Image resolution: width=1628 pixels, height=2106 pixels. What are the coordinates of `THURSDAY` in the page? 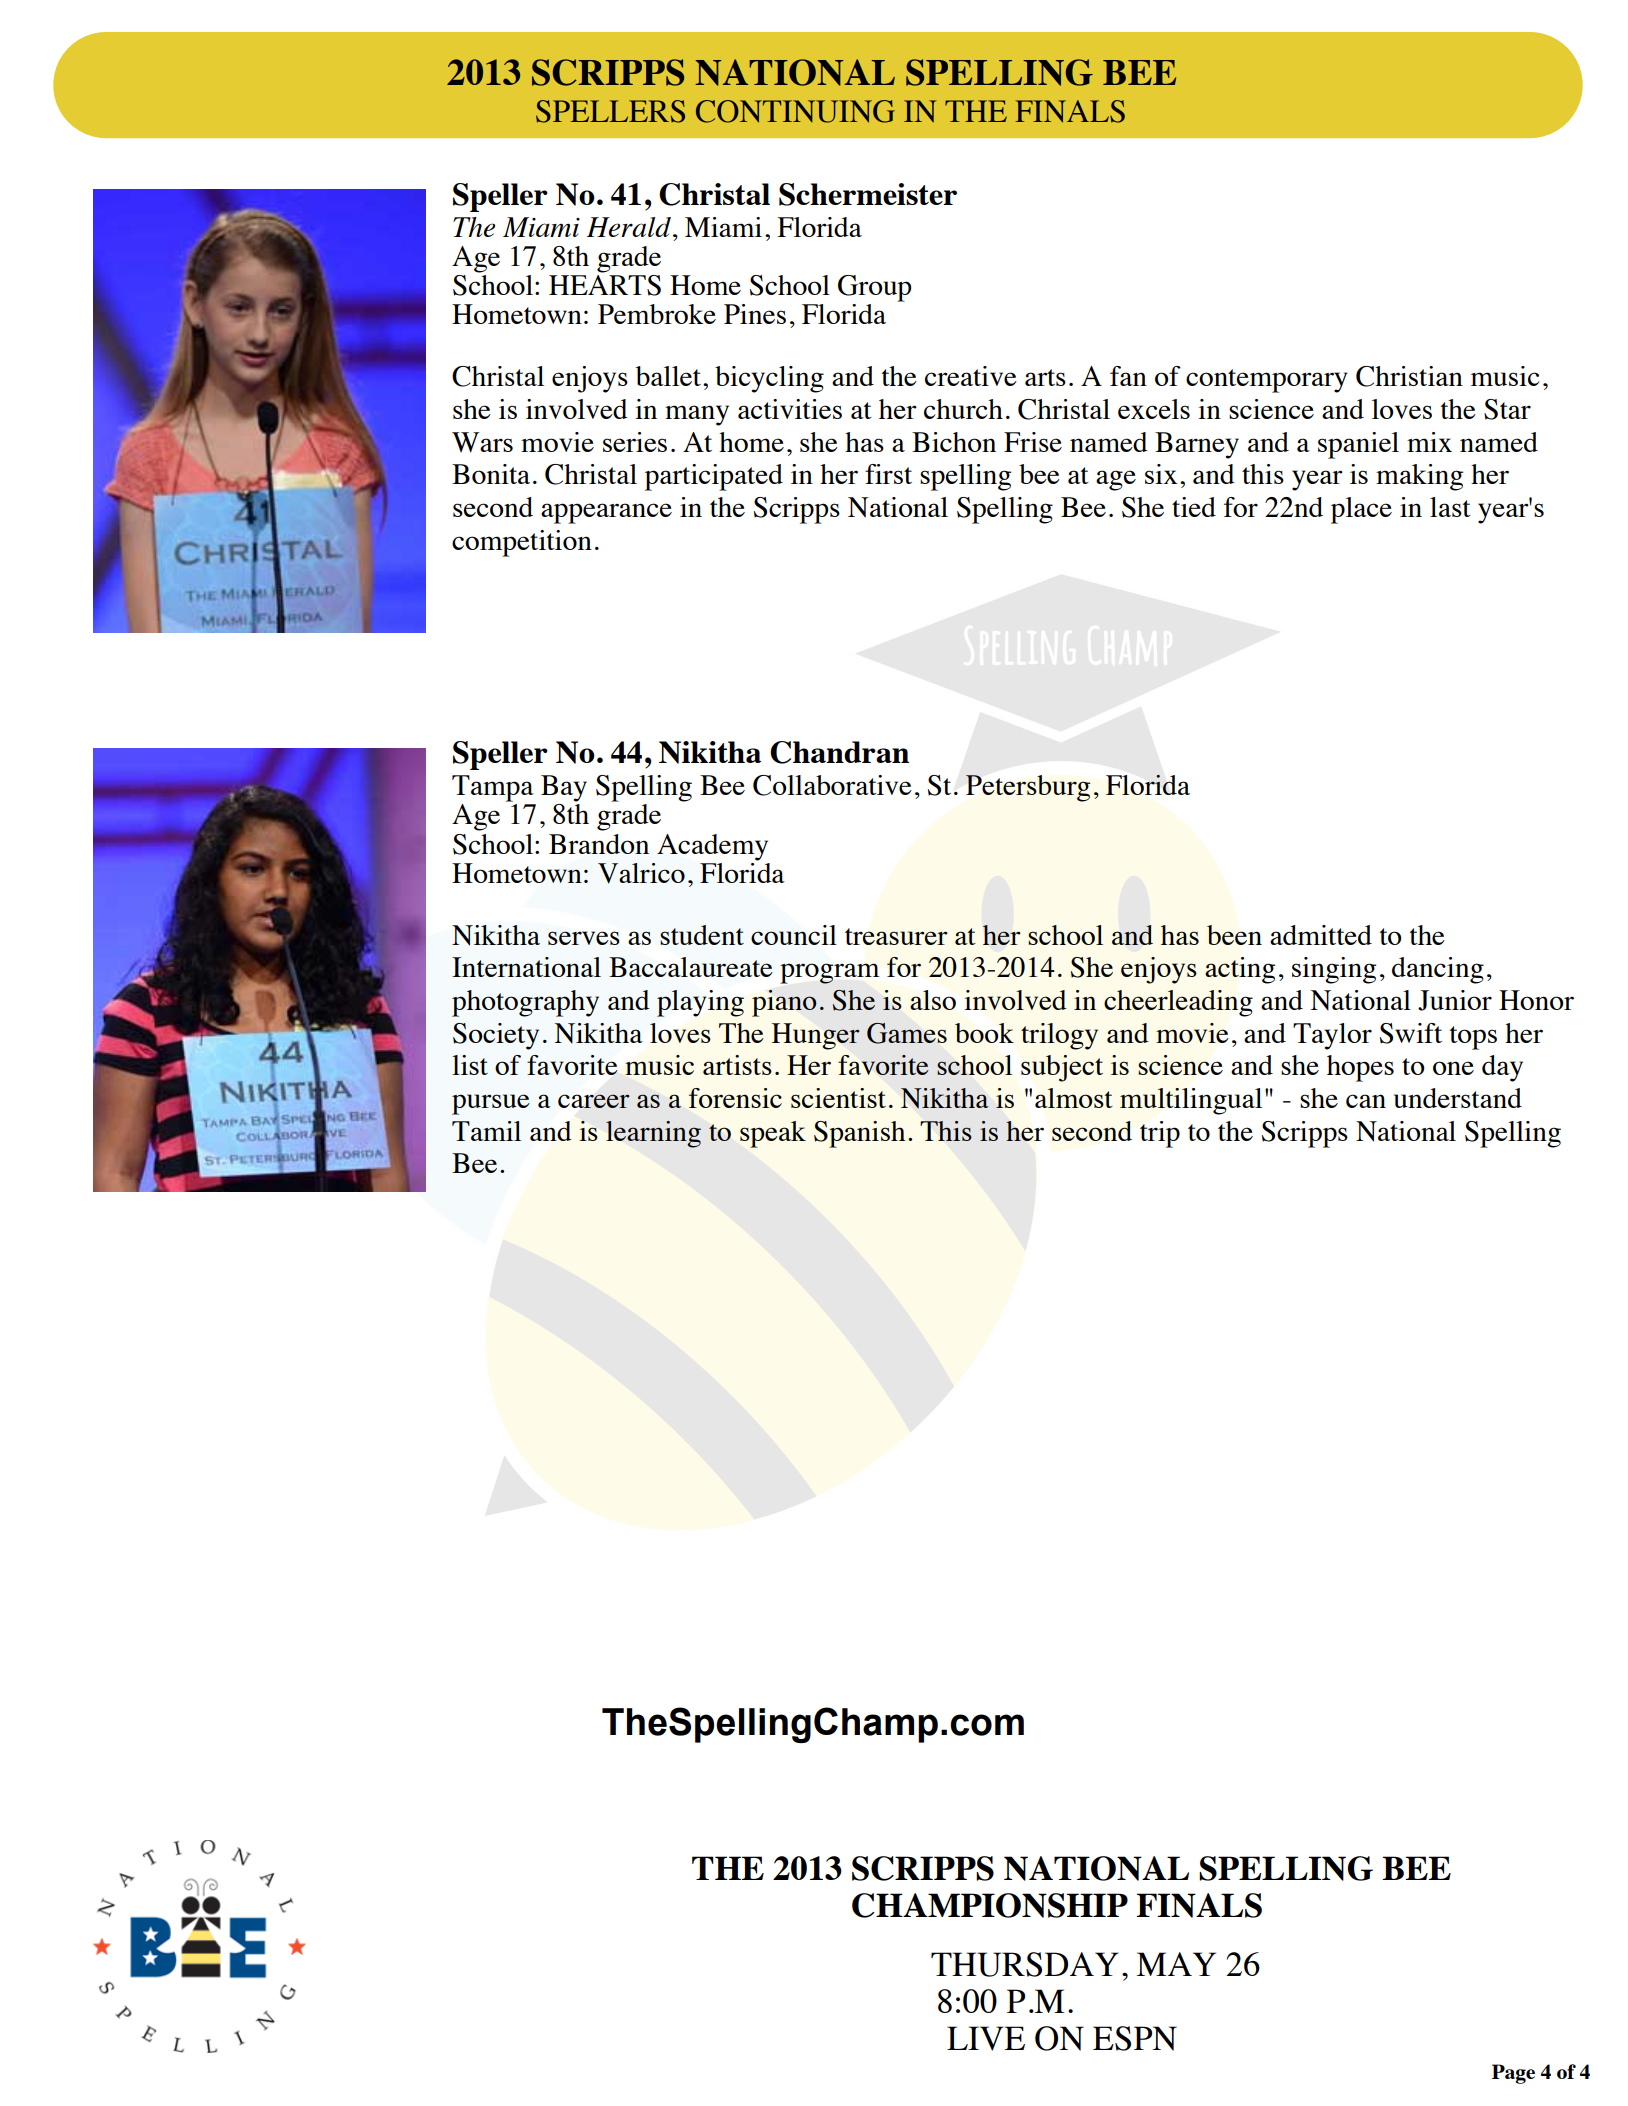 It's located at (1025, 1964).
